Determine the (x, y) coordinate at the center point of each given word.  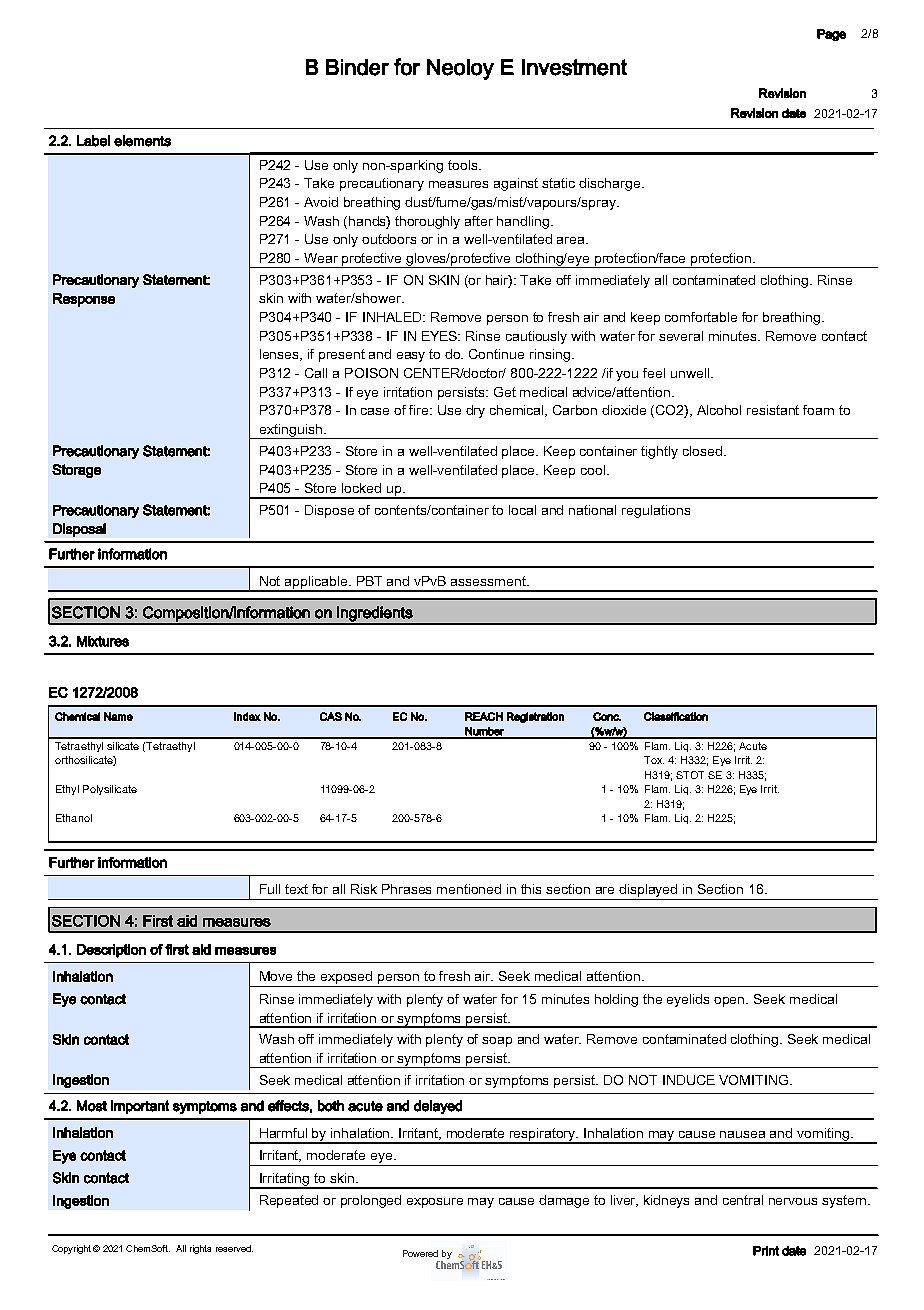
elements (142, 141)
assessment (489, 581)
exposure (435, 1203)
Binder (357, 67)
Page (831, 35)
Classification (676, 716)
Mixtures (103, 641)
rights (200, 1249)
